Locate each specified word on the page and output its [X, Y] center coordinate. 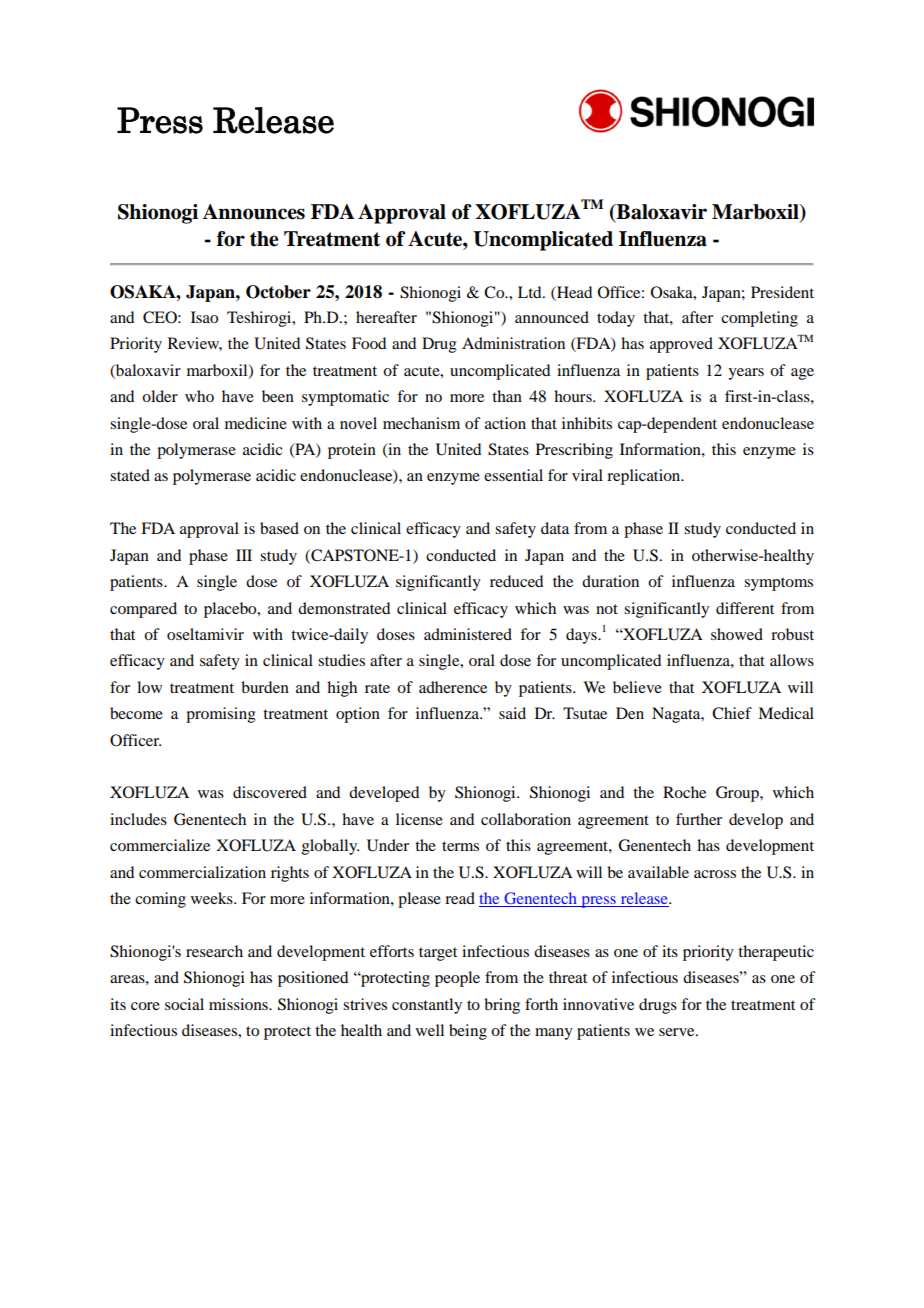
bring [502, 1006]
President [782, 292]
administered [468, 634]
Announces [254, 212]
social [184, 1004]
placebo [231, 610]
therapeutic [776, 953]
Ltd [531, 292]
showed [737, 634]
